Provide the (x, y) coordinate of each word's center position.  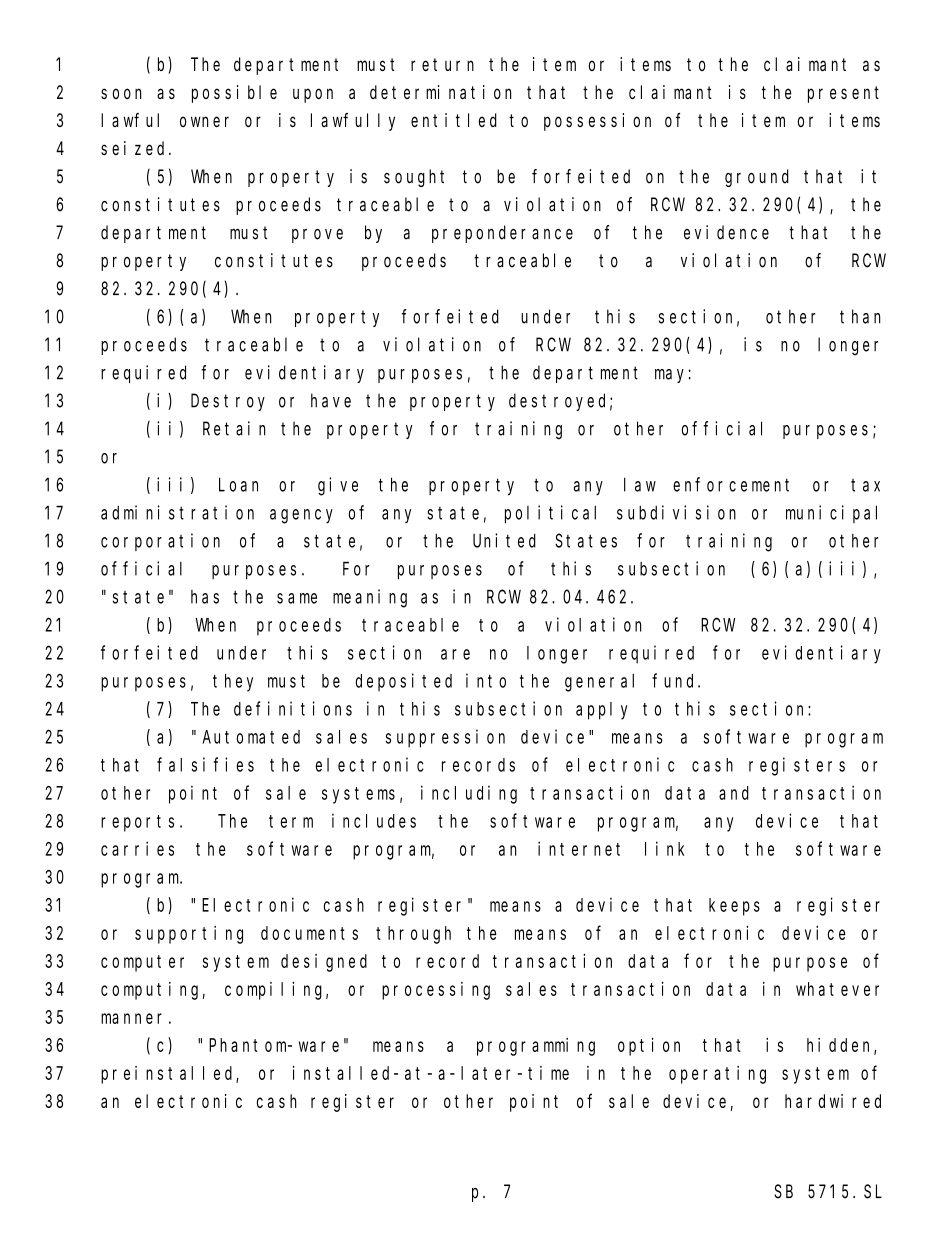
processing (436, 991)
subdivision (676, 512)
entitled (454, 120)
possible (234, 94)
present (843, 94)
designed (324, 963)
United (504, 540)
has (205, 597)
